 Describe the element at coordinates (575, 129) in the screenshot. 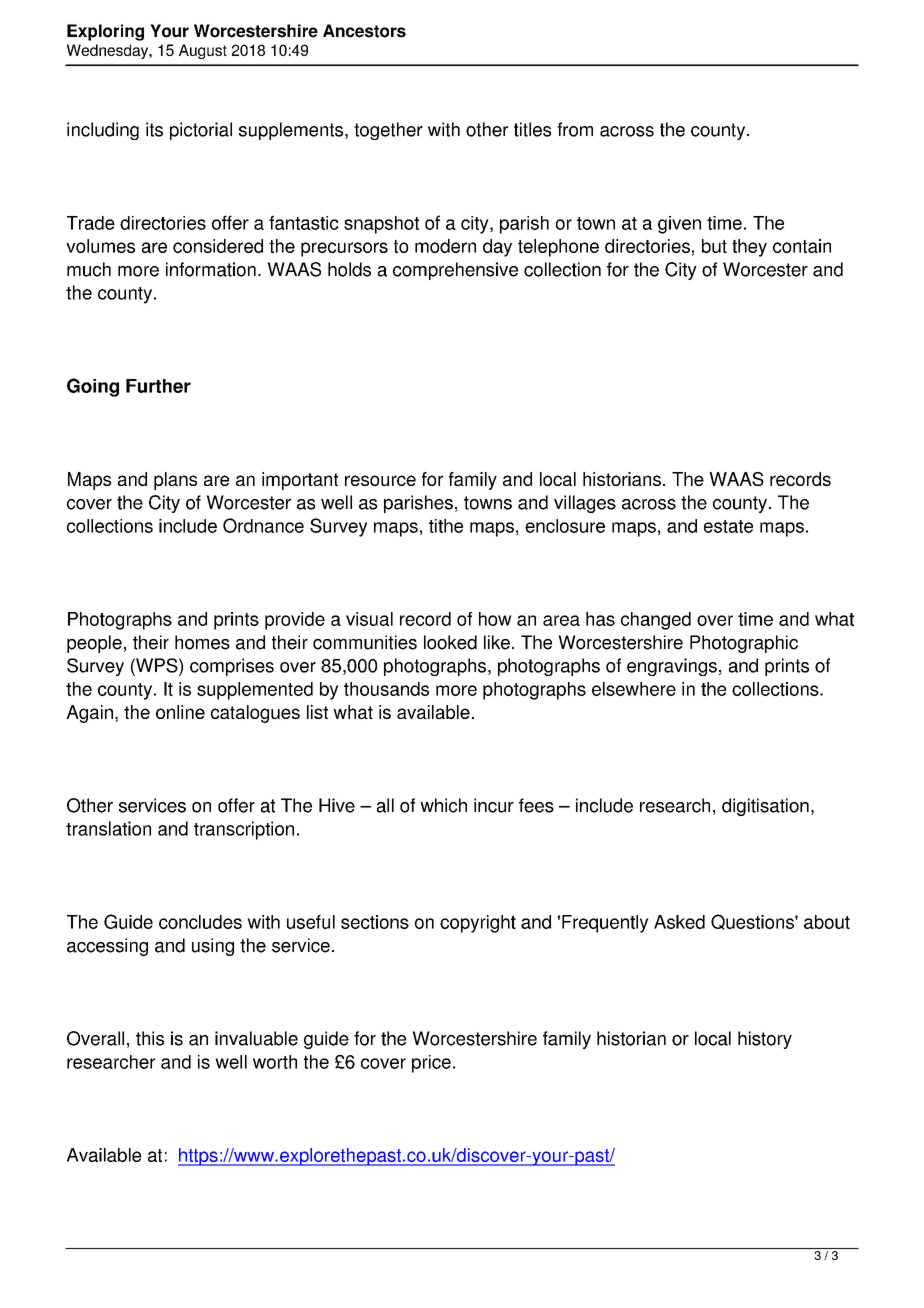

I see `from` at that location.
